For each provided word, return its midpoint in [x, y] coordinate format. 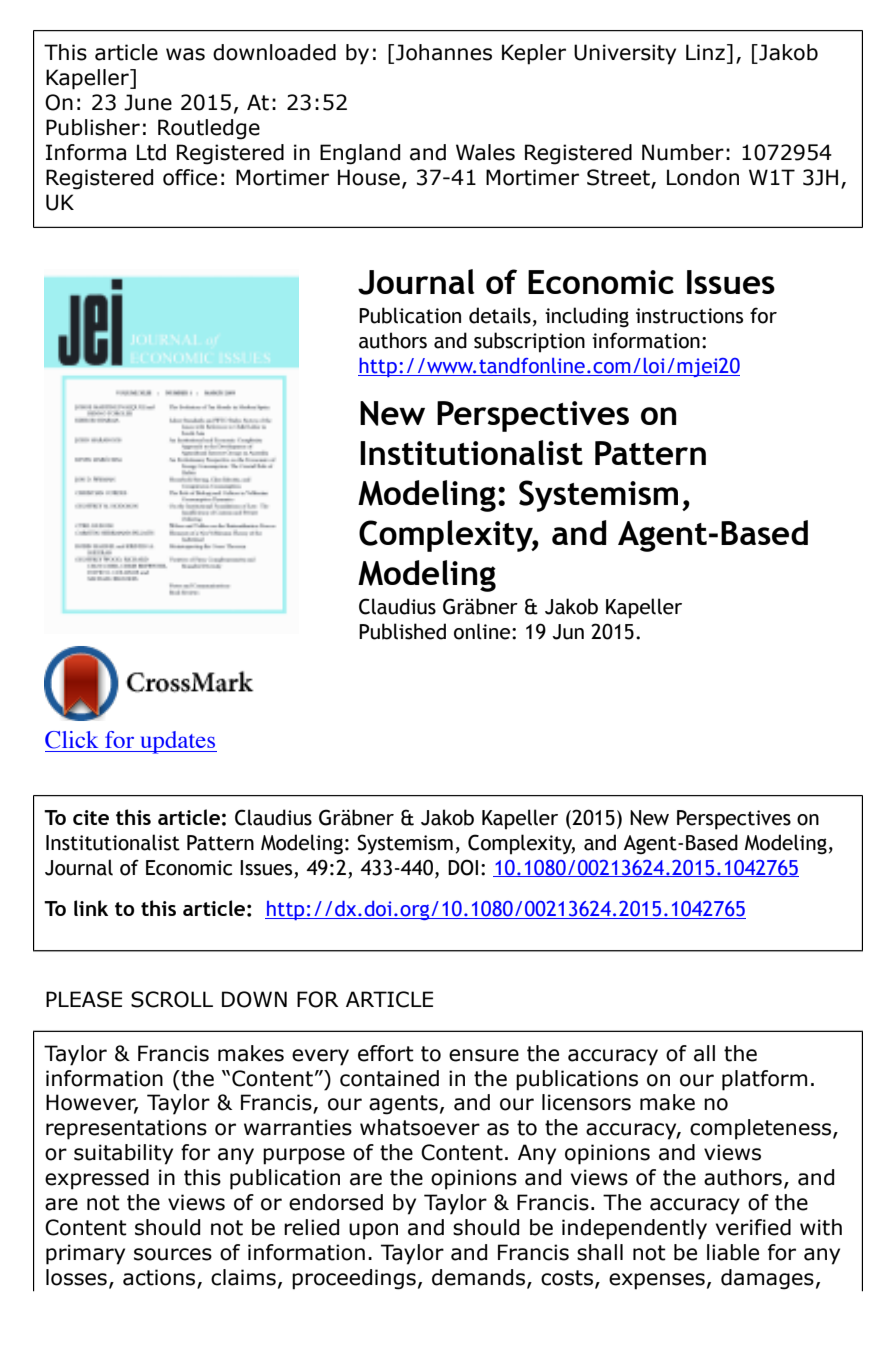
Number [683, 152]
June [148, 102]
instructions [689, 316]
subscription [529, 342]
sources [173, 1254]
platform [764, 1080]
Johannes [444, 52]
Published [402, 631]
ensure [484, 1055]
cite [91, 817]
